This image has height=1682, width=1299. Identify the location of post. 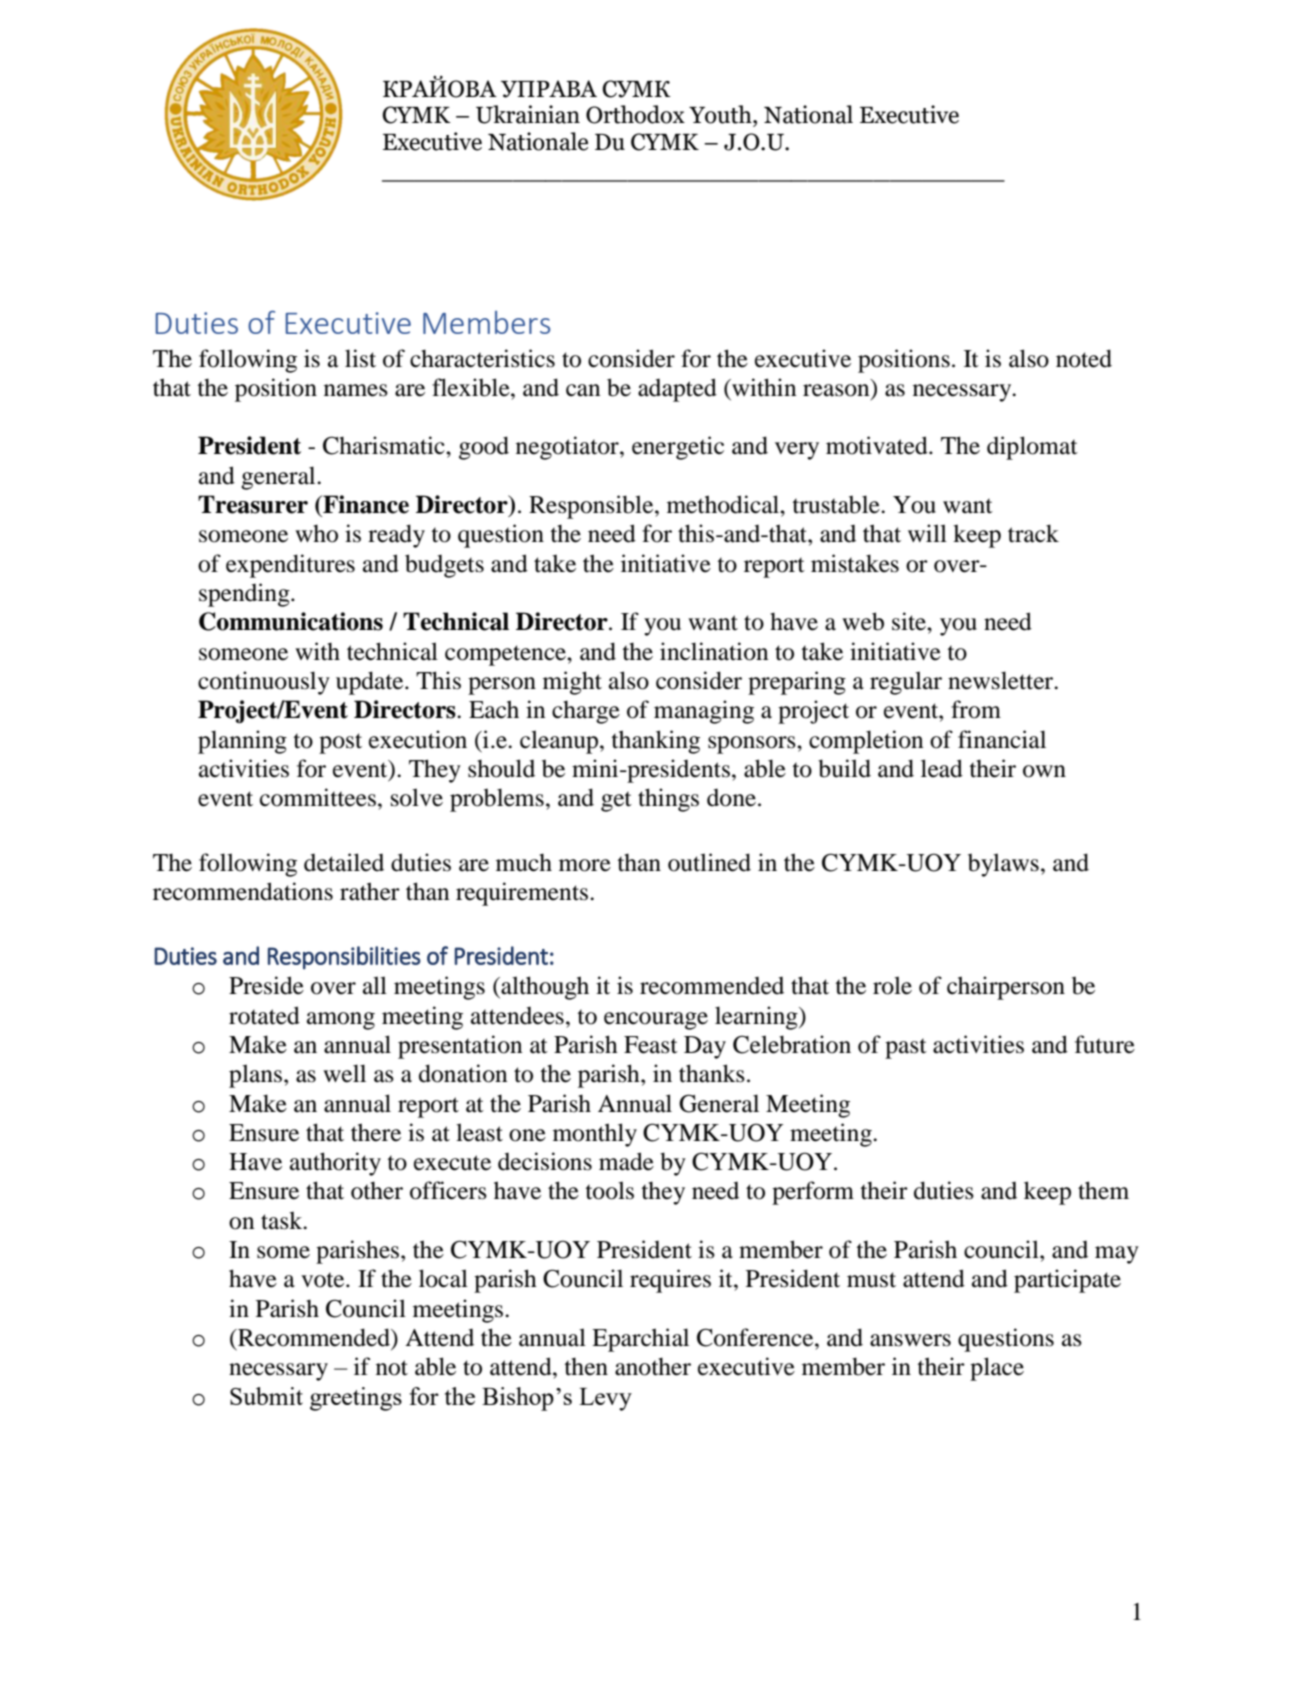
(340, 743).
